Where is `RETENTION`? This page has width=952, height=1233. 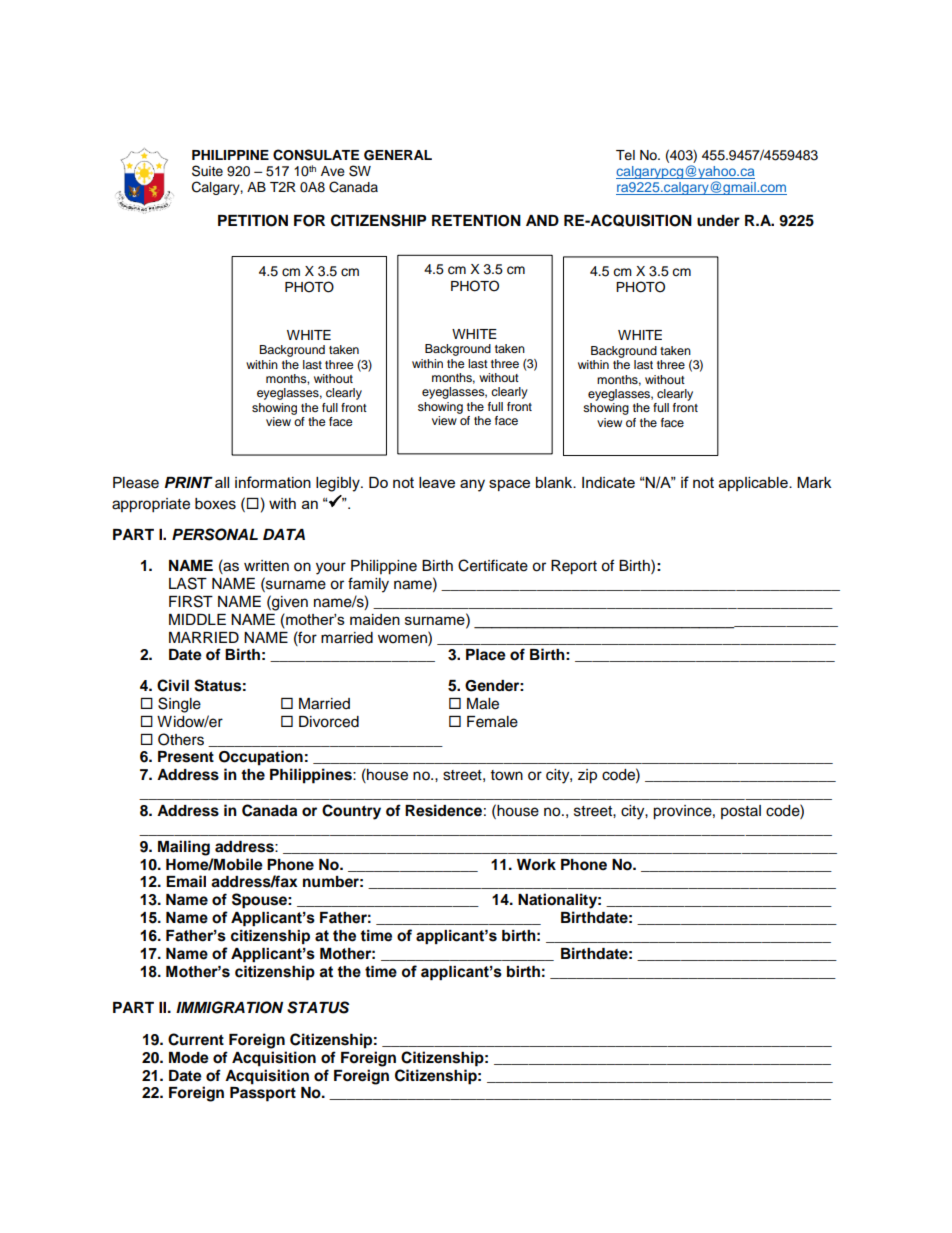 RETENTION is located at coordinates (476, 221).
